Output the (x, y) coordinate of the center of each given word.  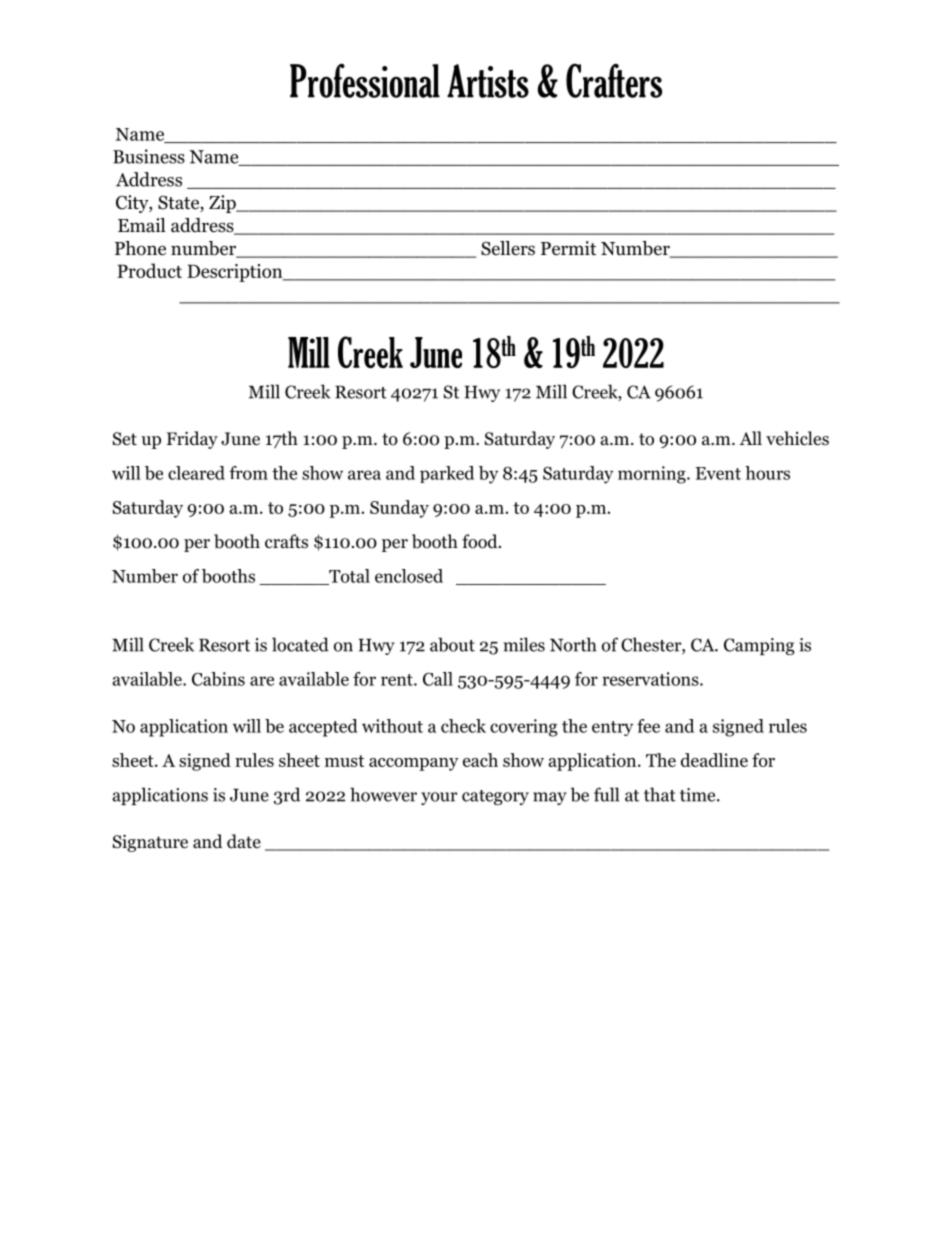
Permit (568, 248)
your (439, 798)
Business (149, 156)
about (452, 644)
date (244, 841)
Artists (488, 81)
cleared (196, 473)
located (300, 644)
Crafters (614, 80)
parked (447, 474)
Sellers (508, 248)
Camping (759, 646)
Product (149, 270)
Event (718, 473)
